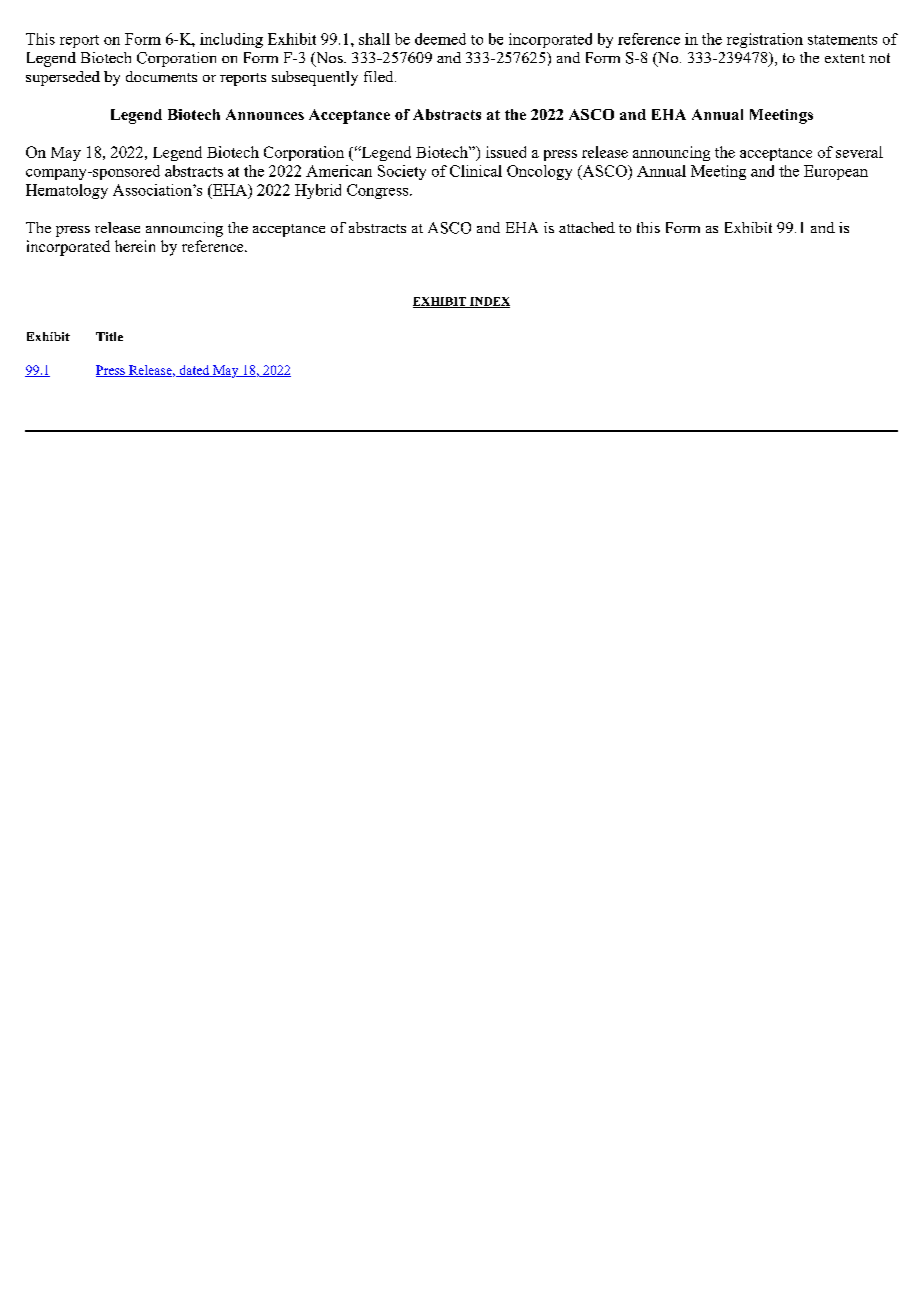 The width and height of the image is (924, 1308). What do you see at coordinates (194, 371) in the image?
I see `dated` at bounding box center [194, 371].
